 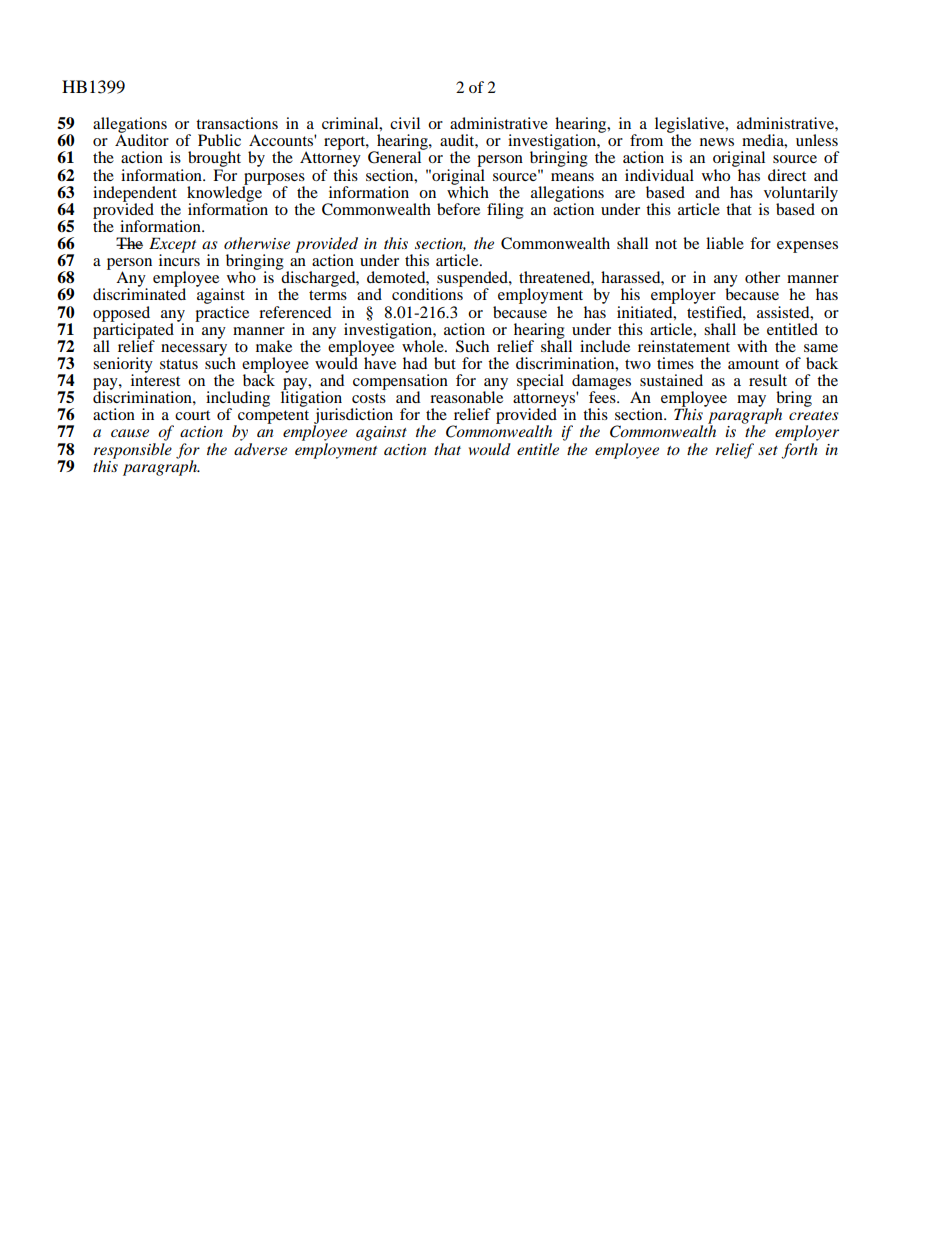 What do you see at coordinates (179, 259) in the page?
I see `incurs` at bounding box center [179, 259].
